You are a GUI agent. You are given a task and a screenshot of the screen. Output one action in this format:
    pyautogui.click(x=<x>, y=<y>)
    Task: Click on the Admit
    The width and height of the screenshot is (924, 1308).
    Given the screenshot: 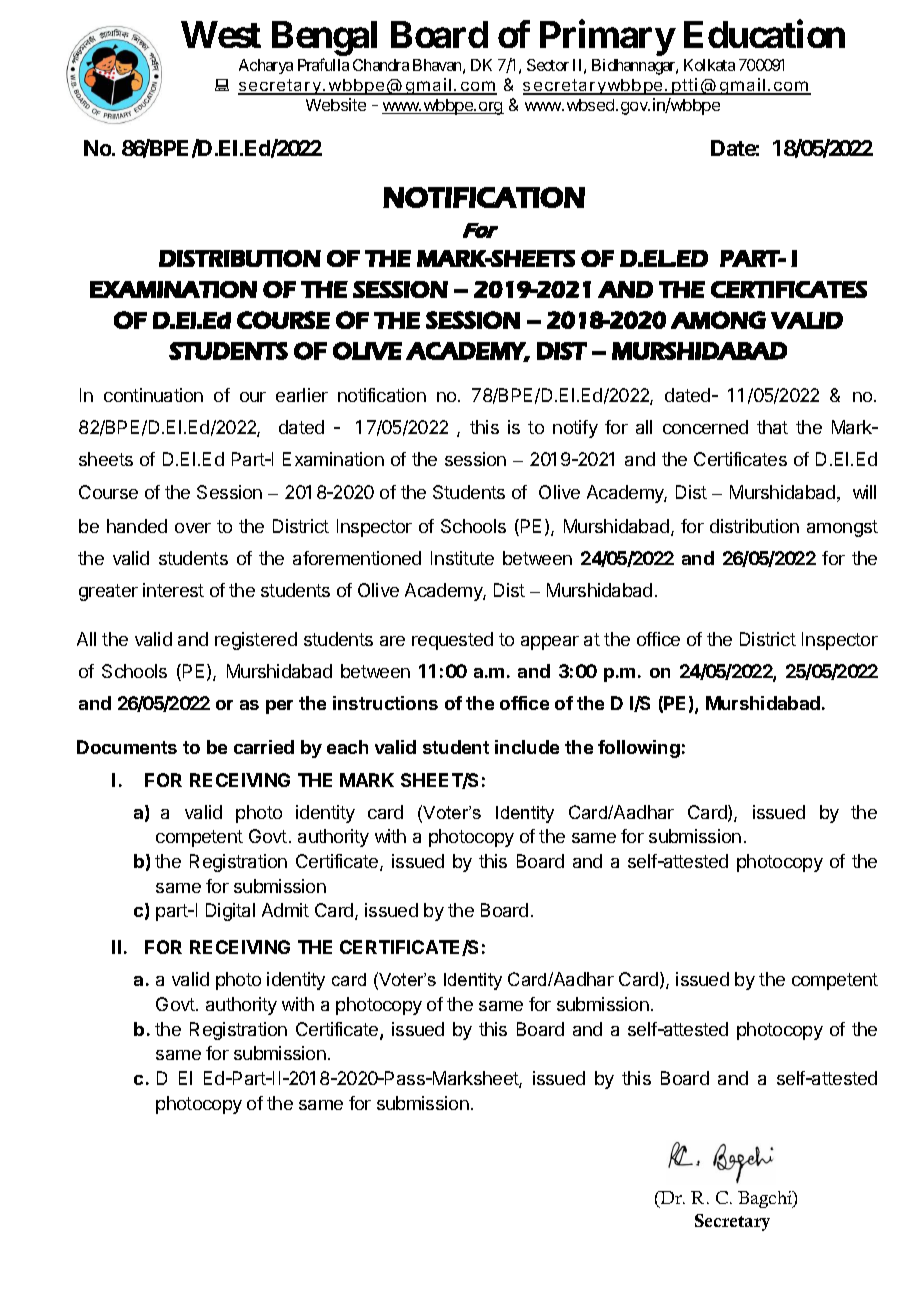 What is the action you would take?
    pyautogui.click(x=285, y=910)
